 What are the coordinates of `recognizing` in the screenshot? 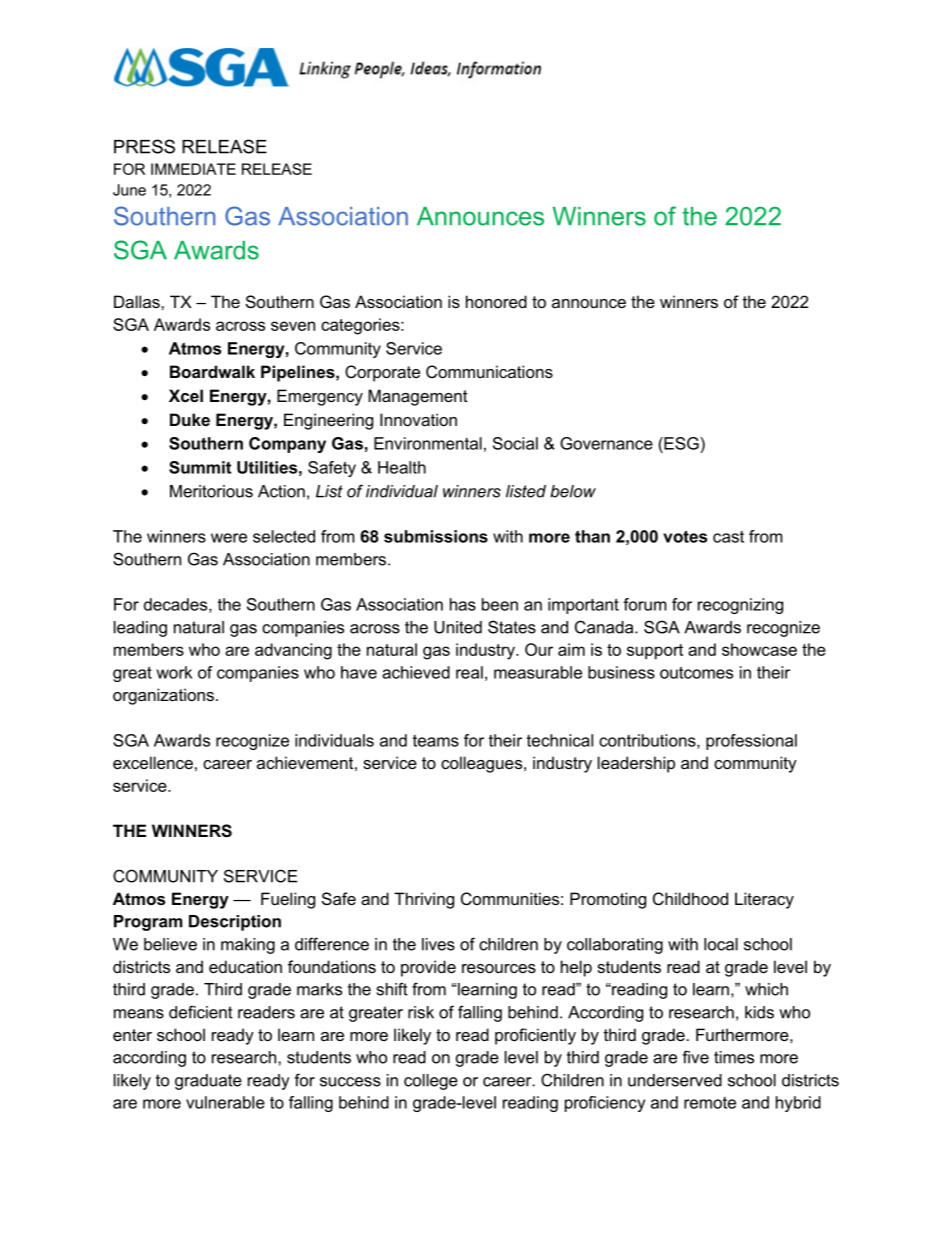 It's located at (740, 606).
